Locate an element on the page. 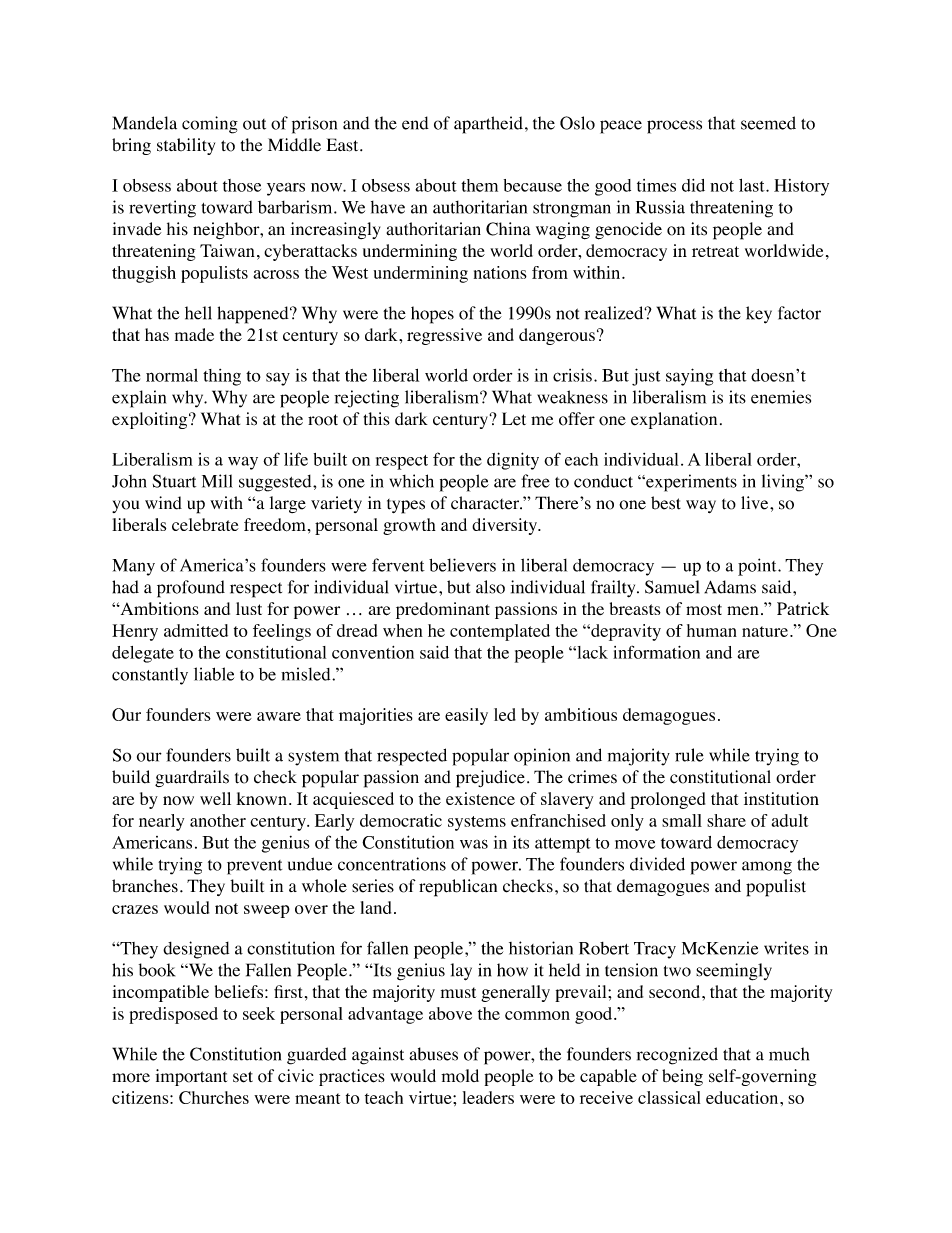 The height and width of the image is (1233, 952). apartheid is located at coordinates (488, 125).
